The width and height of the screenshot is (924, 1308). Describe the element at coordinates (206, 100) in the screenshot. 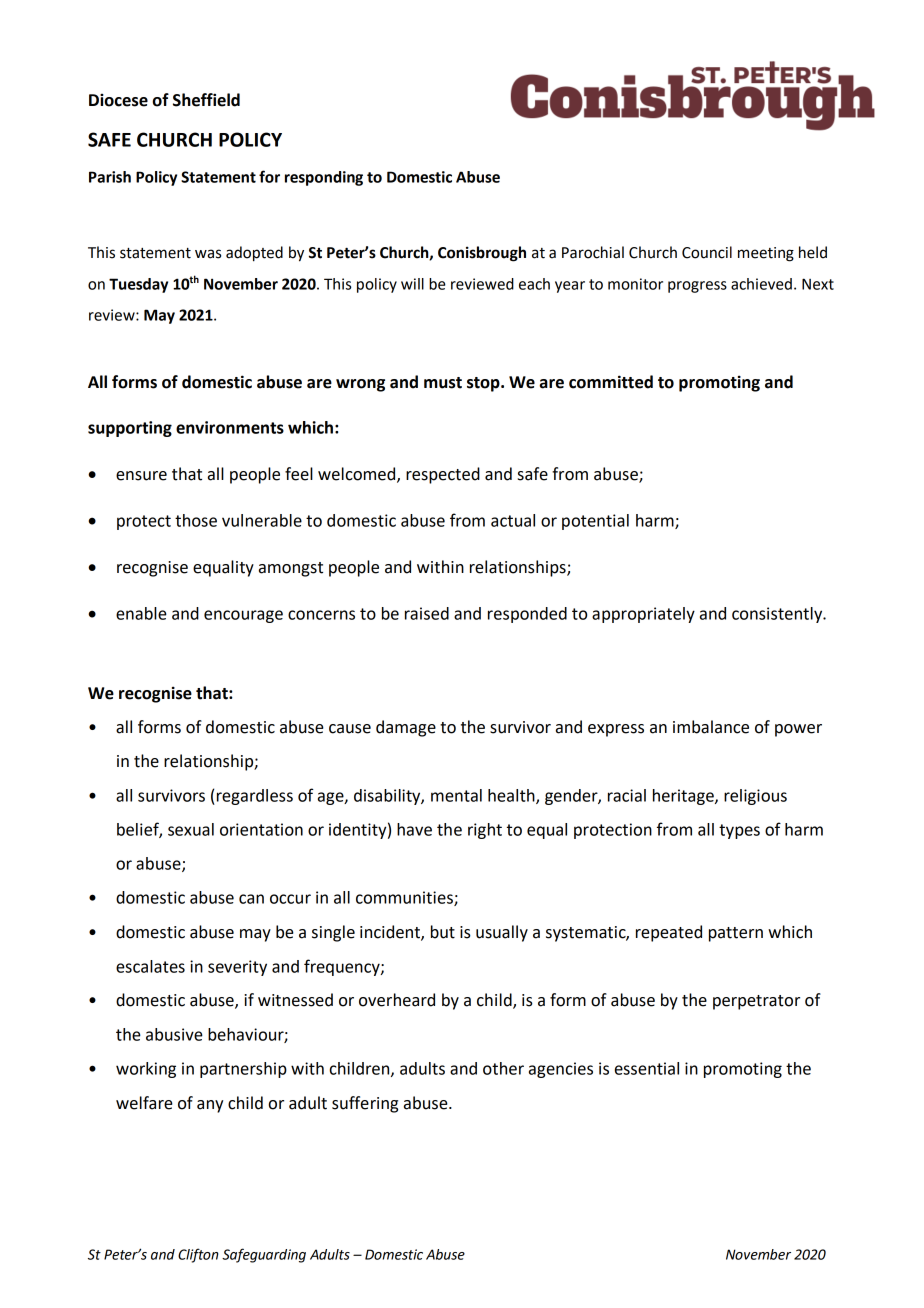

I see `Sheffield` at that location.
